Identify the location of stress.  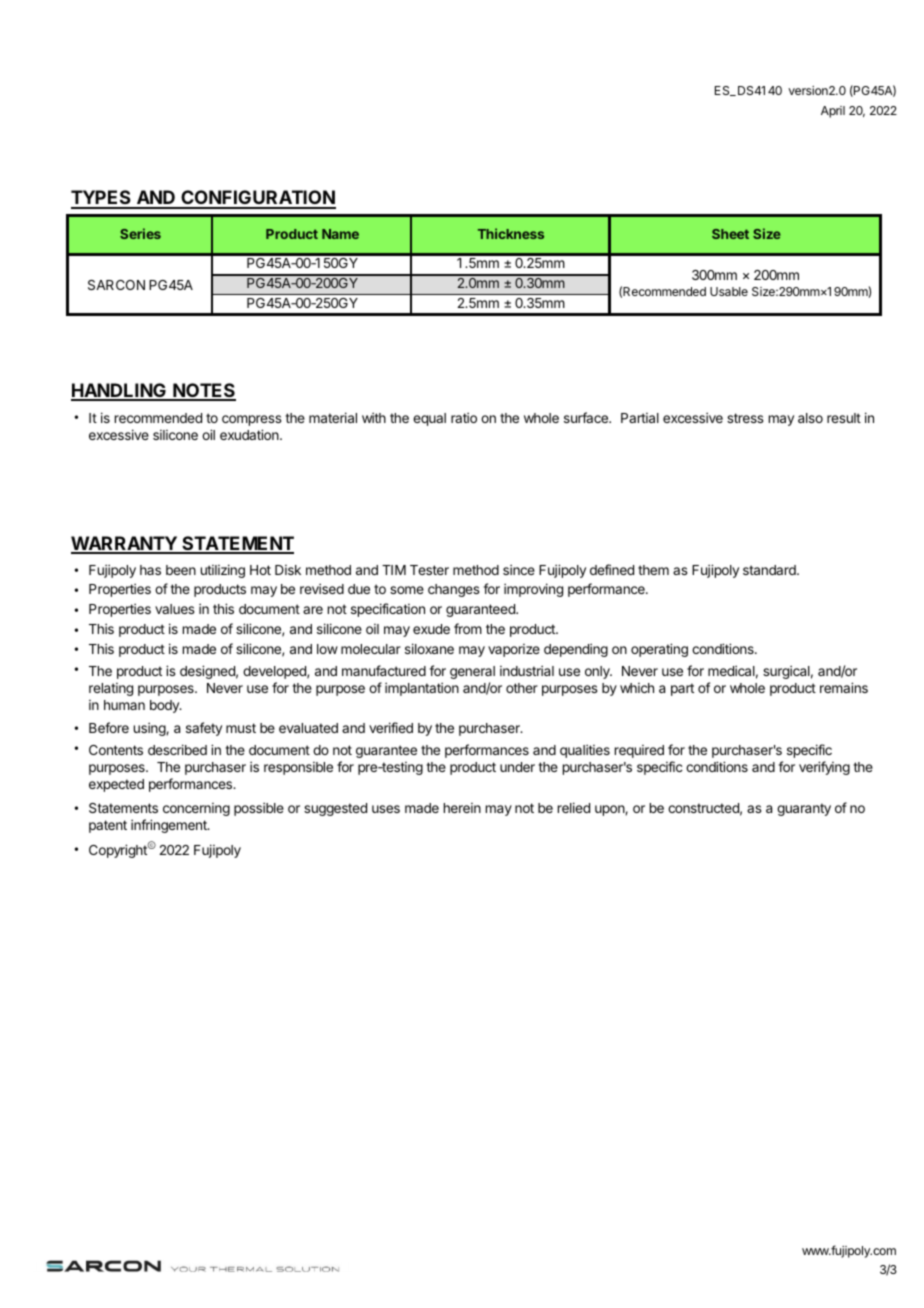
(745, 418).
